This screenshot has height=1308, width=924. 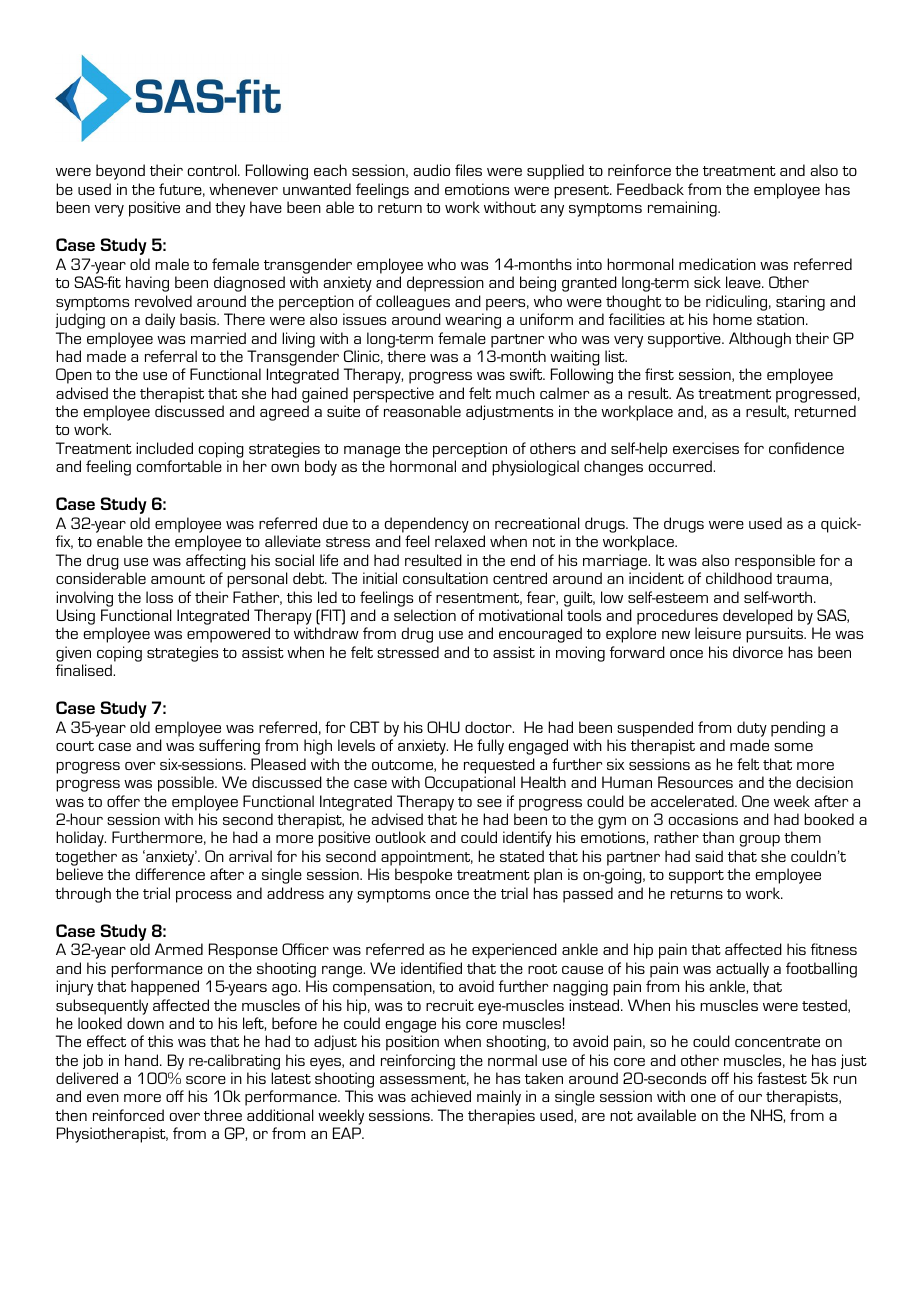 What do you see at coordinates (703, 819) in the screenshot?
I see `occasions` at bounding box center [703, 819].
